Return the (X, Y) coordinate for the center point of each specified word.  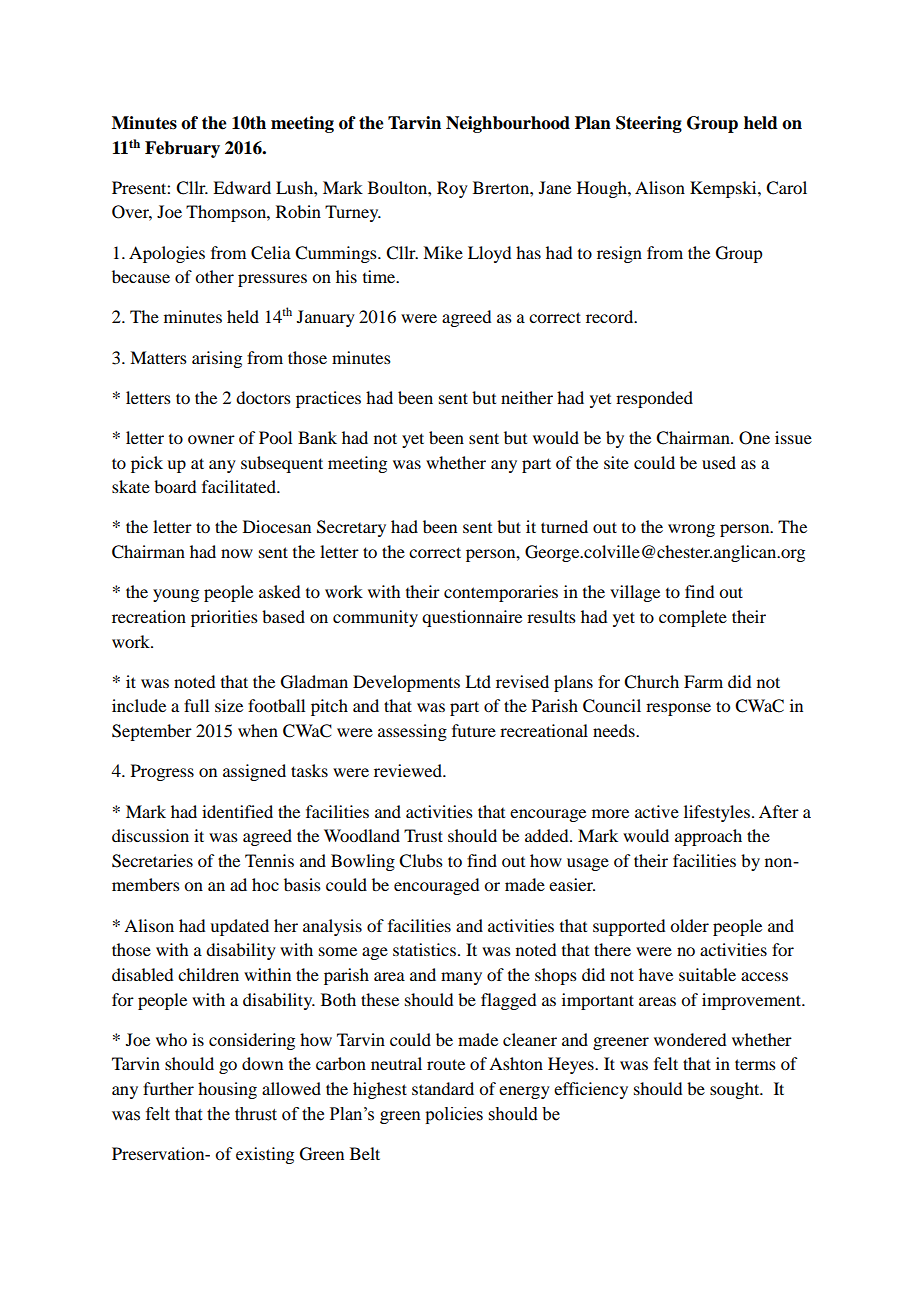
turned (564, 526)
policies (454, 1115)
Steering (649, 124)
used (719, 462)
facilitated (240, 486)
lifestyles (717, 813)
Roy (452, 189)
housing (227, 1090)
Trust (423, 835)
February (182, 149)
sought (736, 1090)
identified (237, 811)
